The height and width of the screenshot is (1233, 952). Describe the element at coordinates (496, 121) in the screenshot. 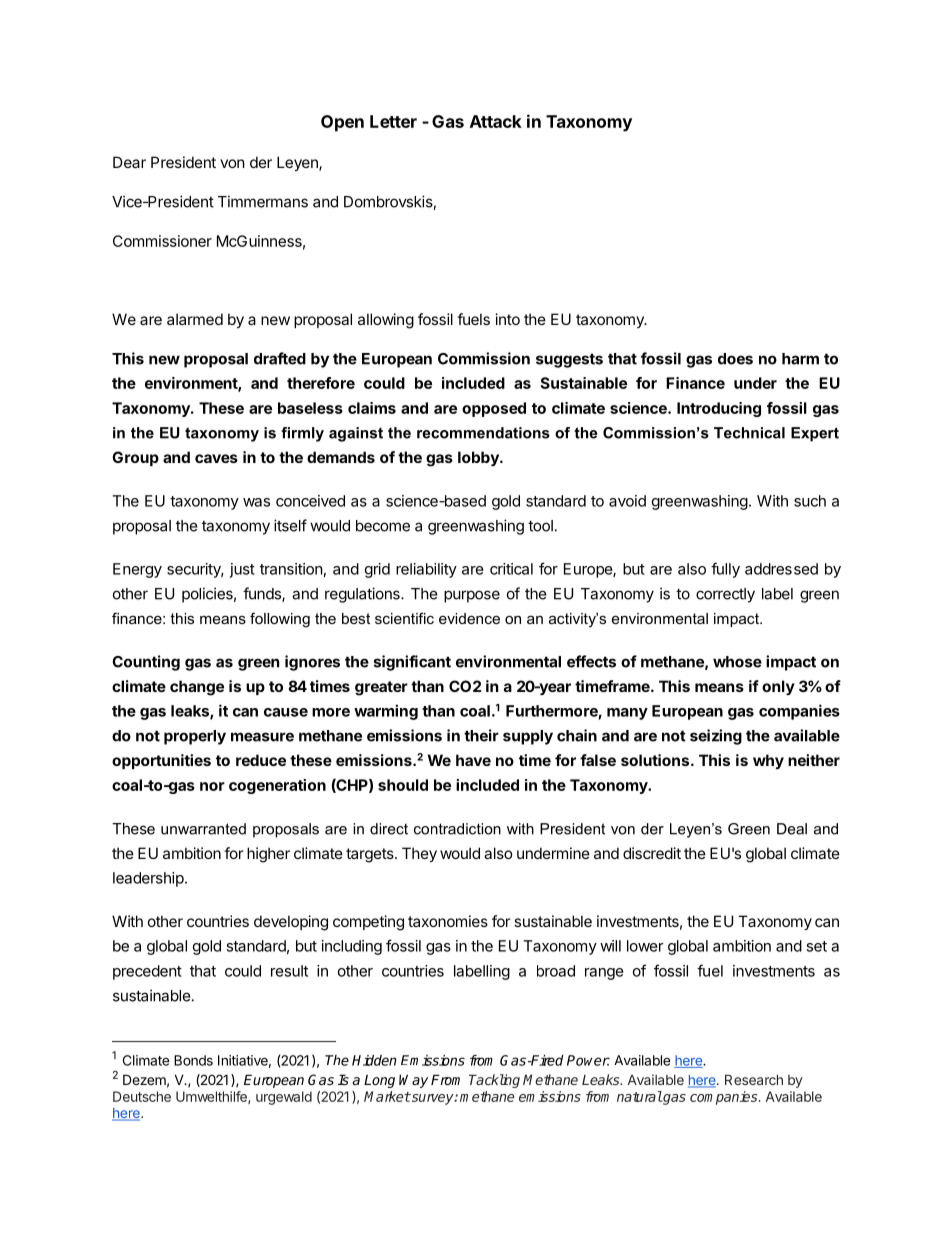

I see `Attack` at that location.
